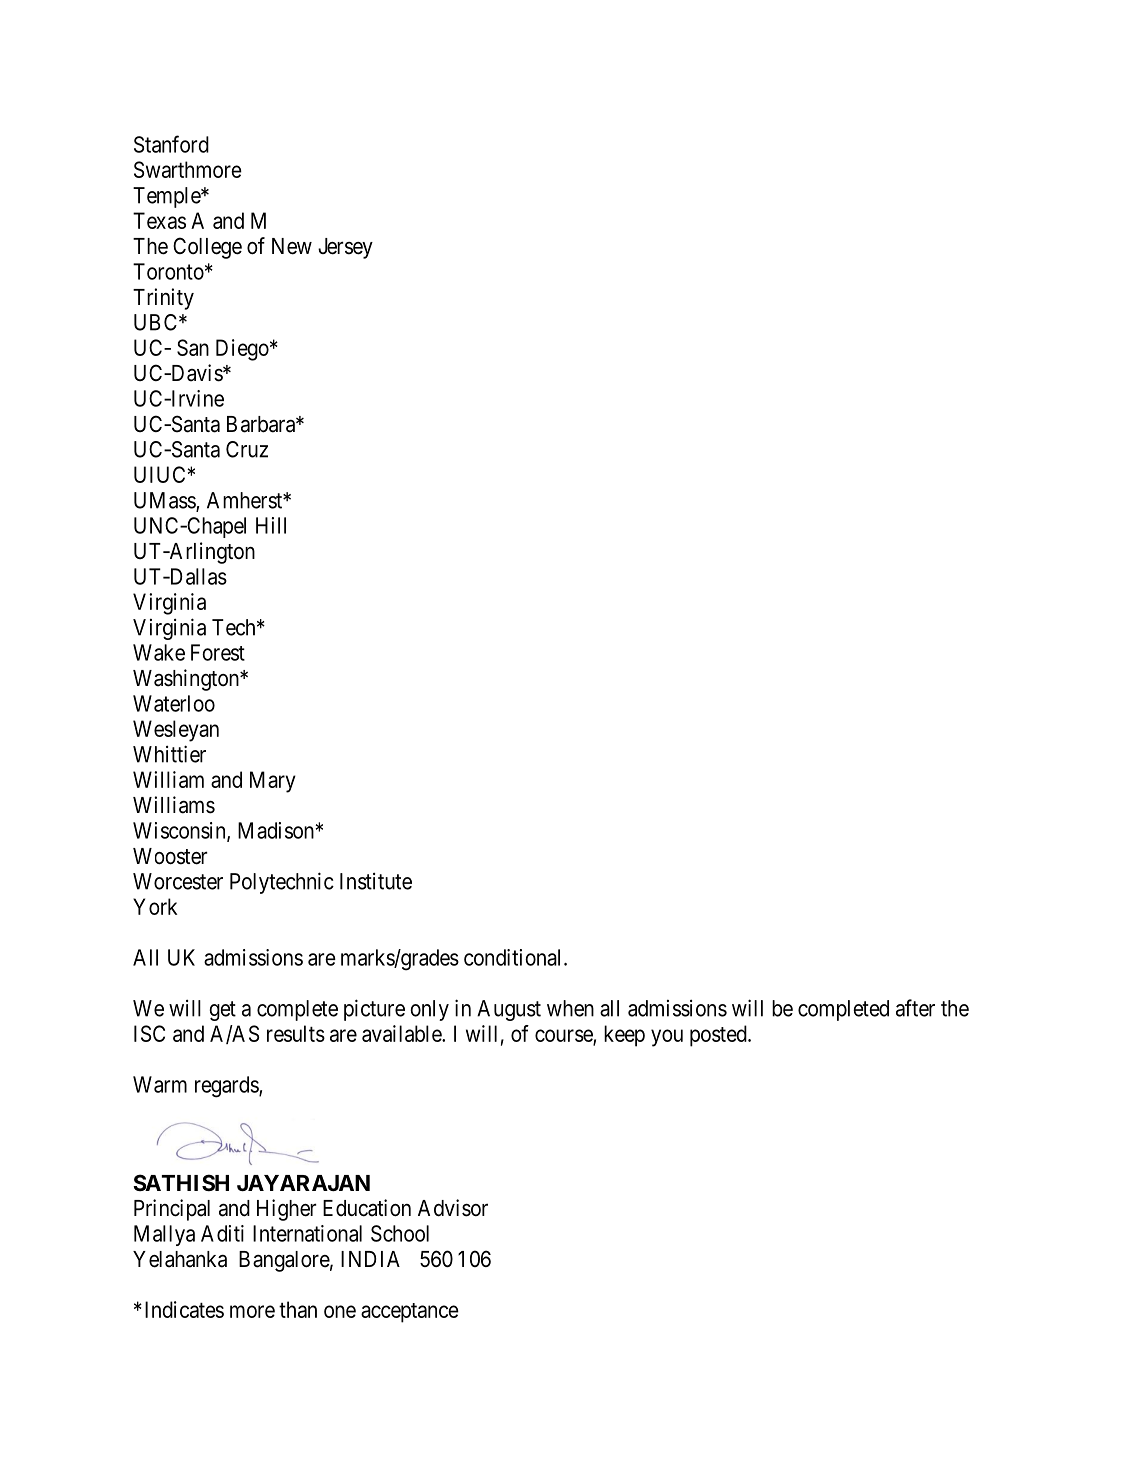 The image size is (1127, 1458). Describe the element at coordinates (453, 1208) in the screenshot. I see `Advisor` at that location.
